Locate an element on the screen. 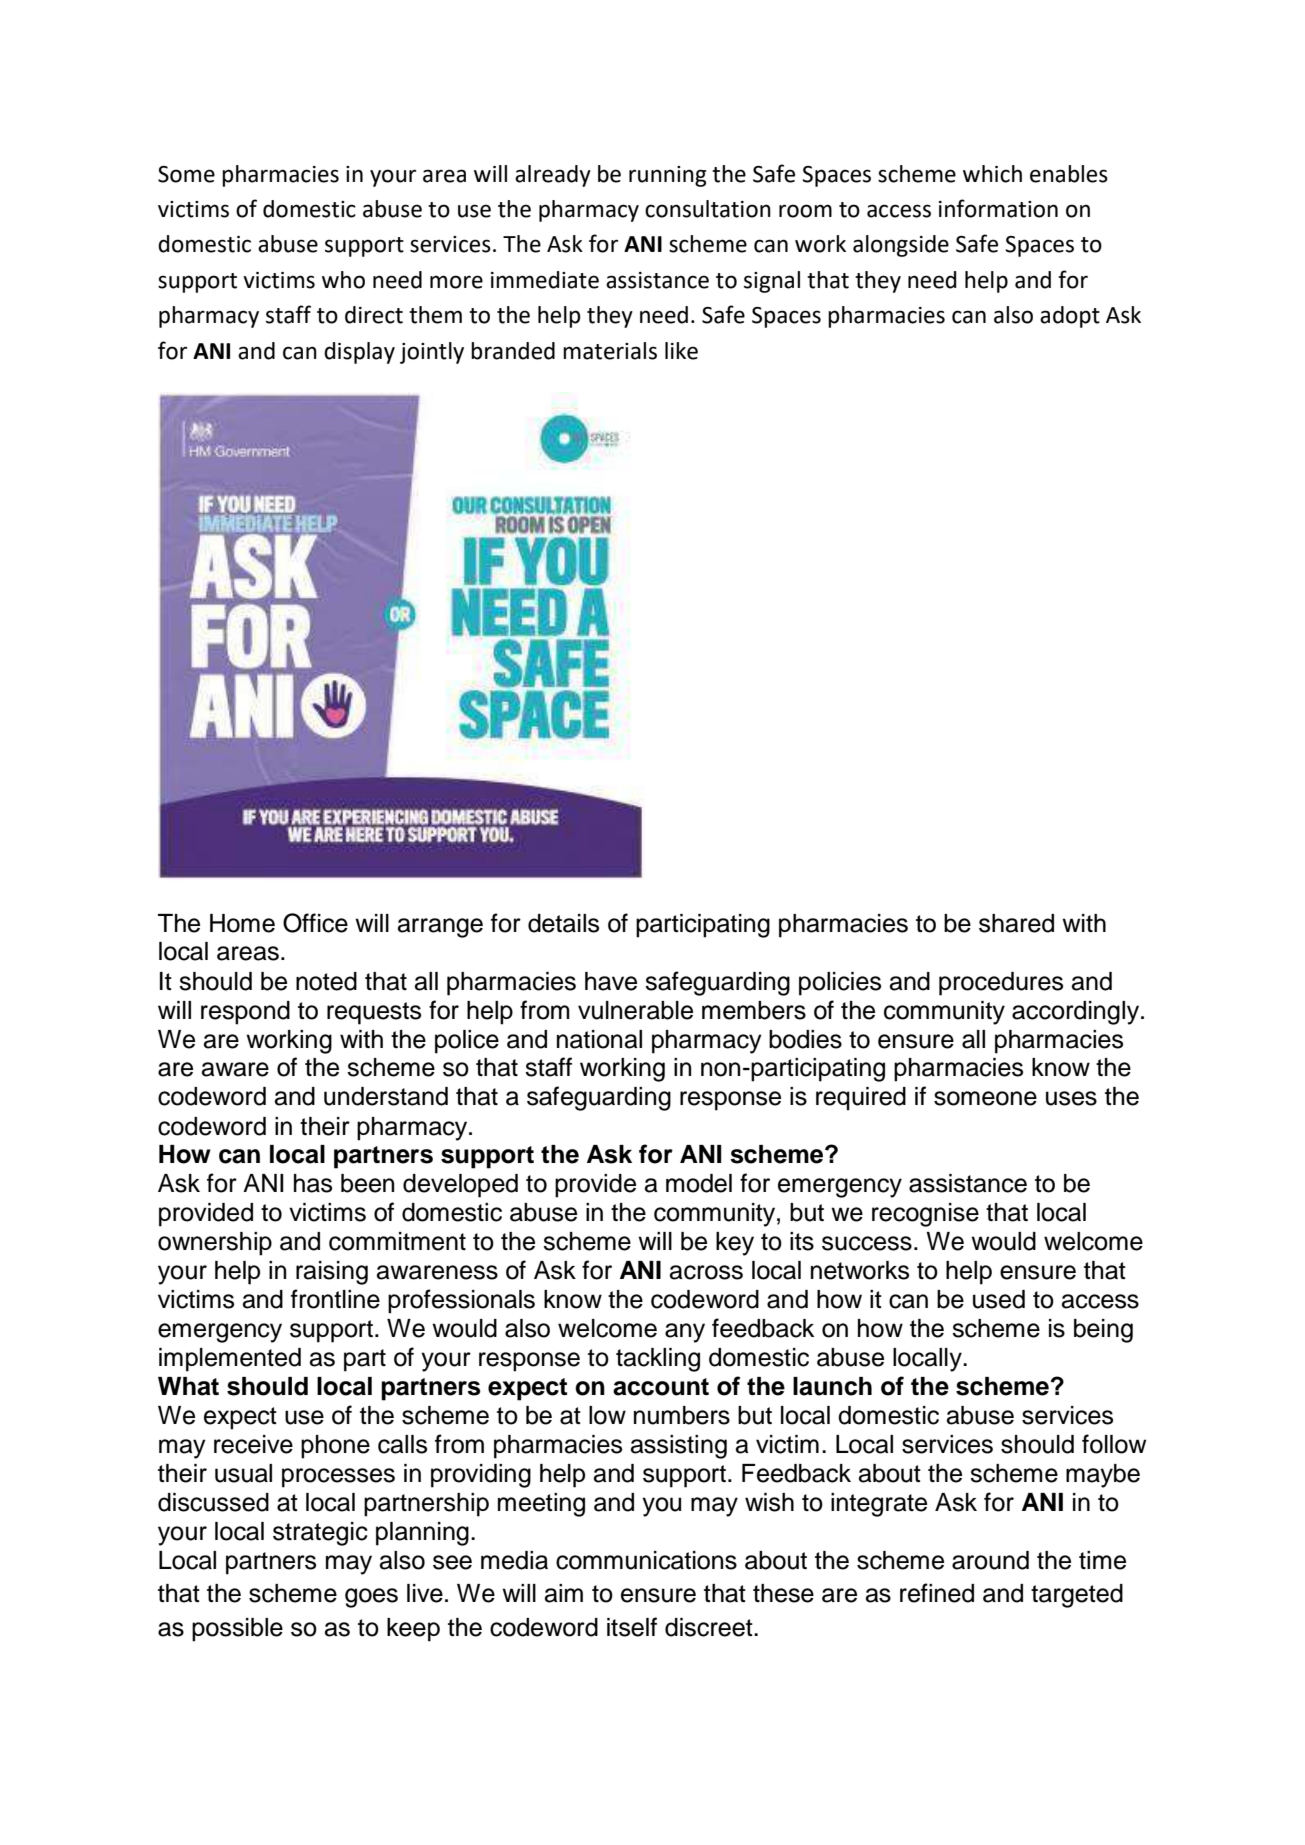  details is located at coordinates (563, 923).
